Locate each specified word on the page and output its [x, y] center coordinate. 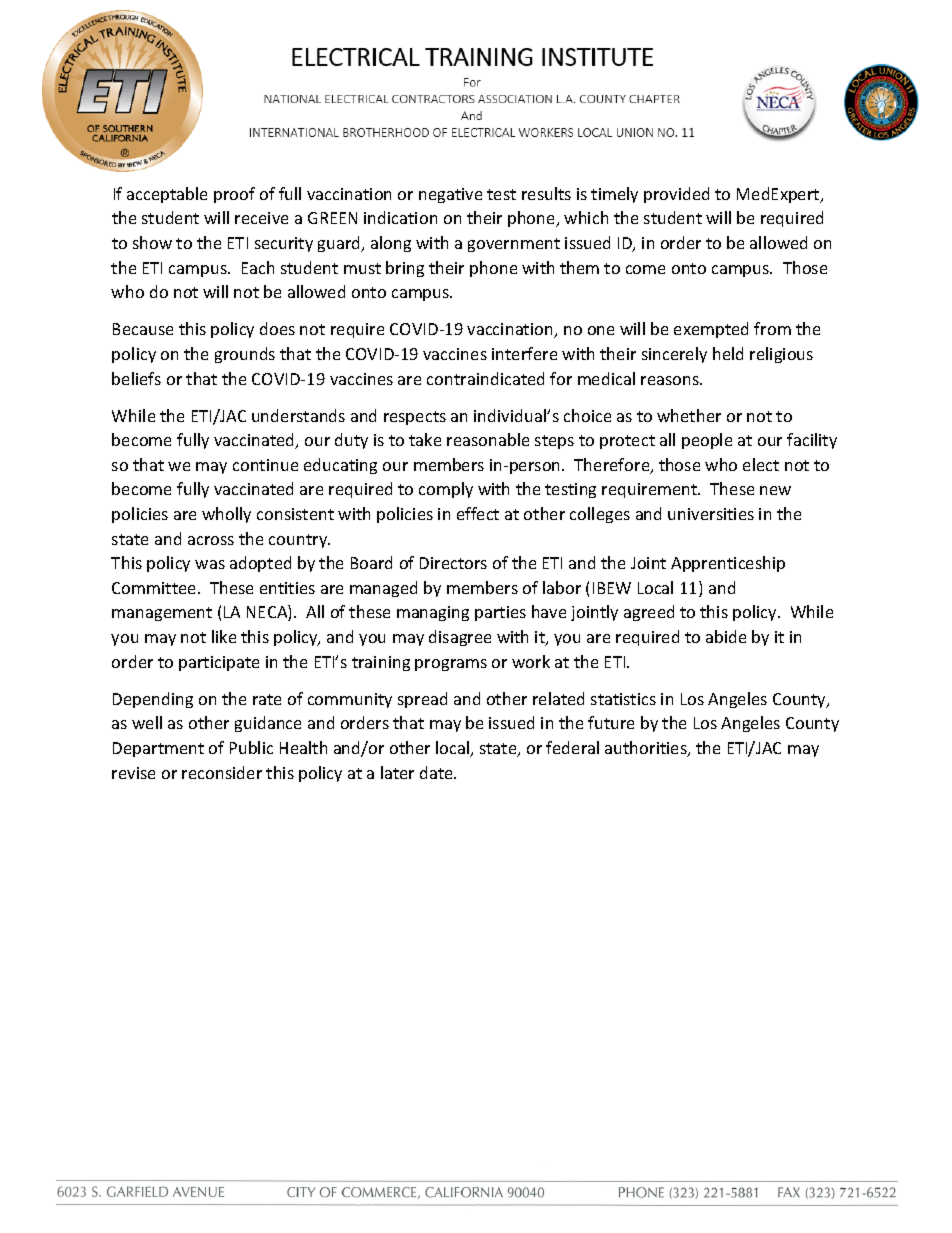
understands [298, 415]
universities [711, 514]
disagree [460, 638]
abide [726, 636]
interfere [524, 353]
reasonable [488, 439]
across [211, 540]
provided [676, 195]
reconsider [222, 772]
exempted [711, 330]
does [277, 328]
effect [478, 513]
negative [450, 195]
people [707, 441]
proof [234, 195]
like [224, 636]
